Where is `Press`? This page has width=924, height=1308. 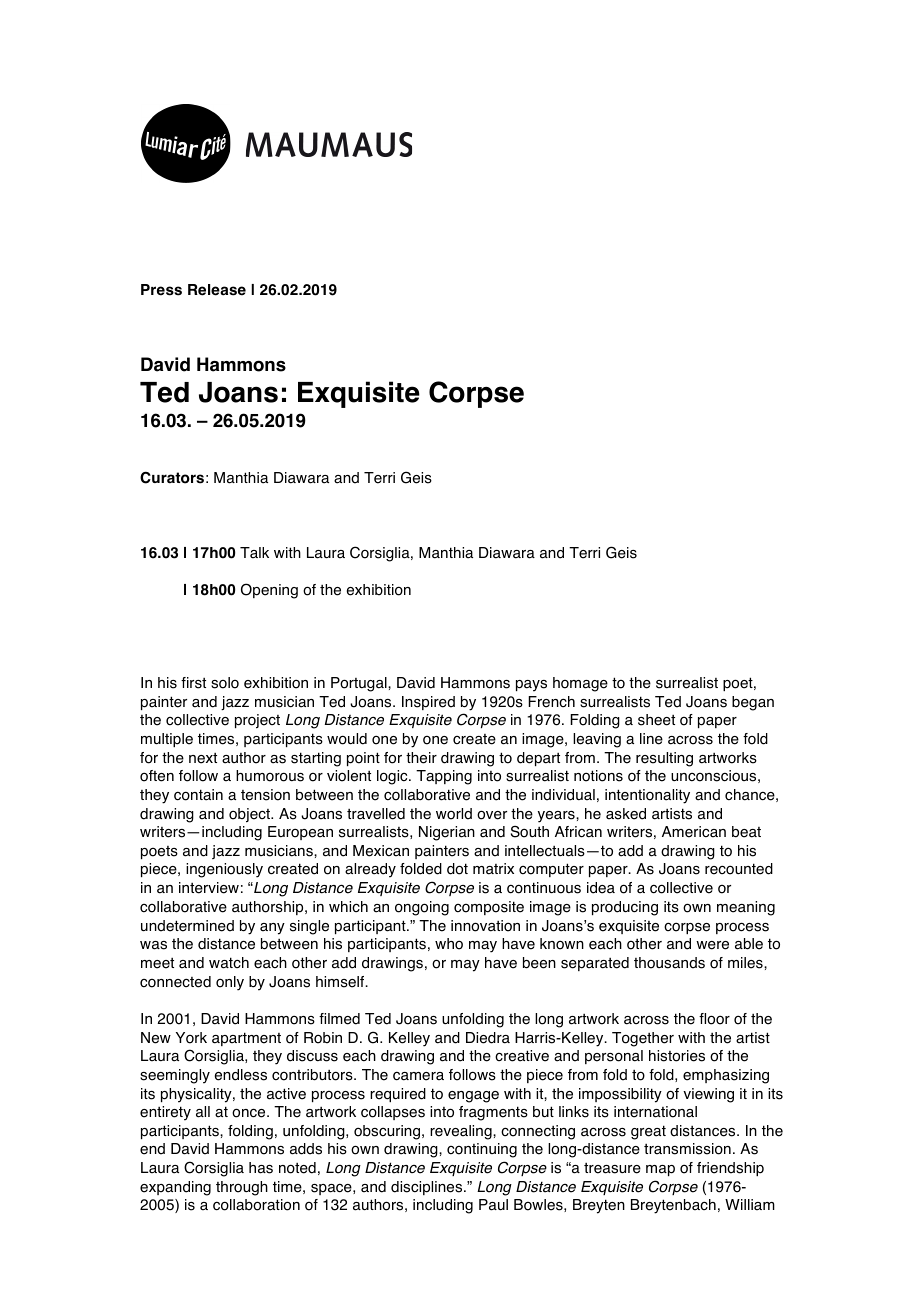
Press is located at coordinates (161, 290).
